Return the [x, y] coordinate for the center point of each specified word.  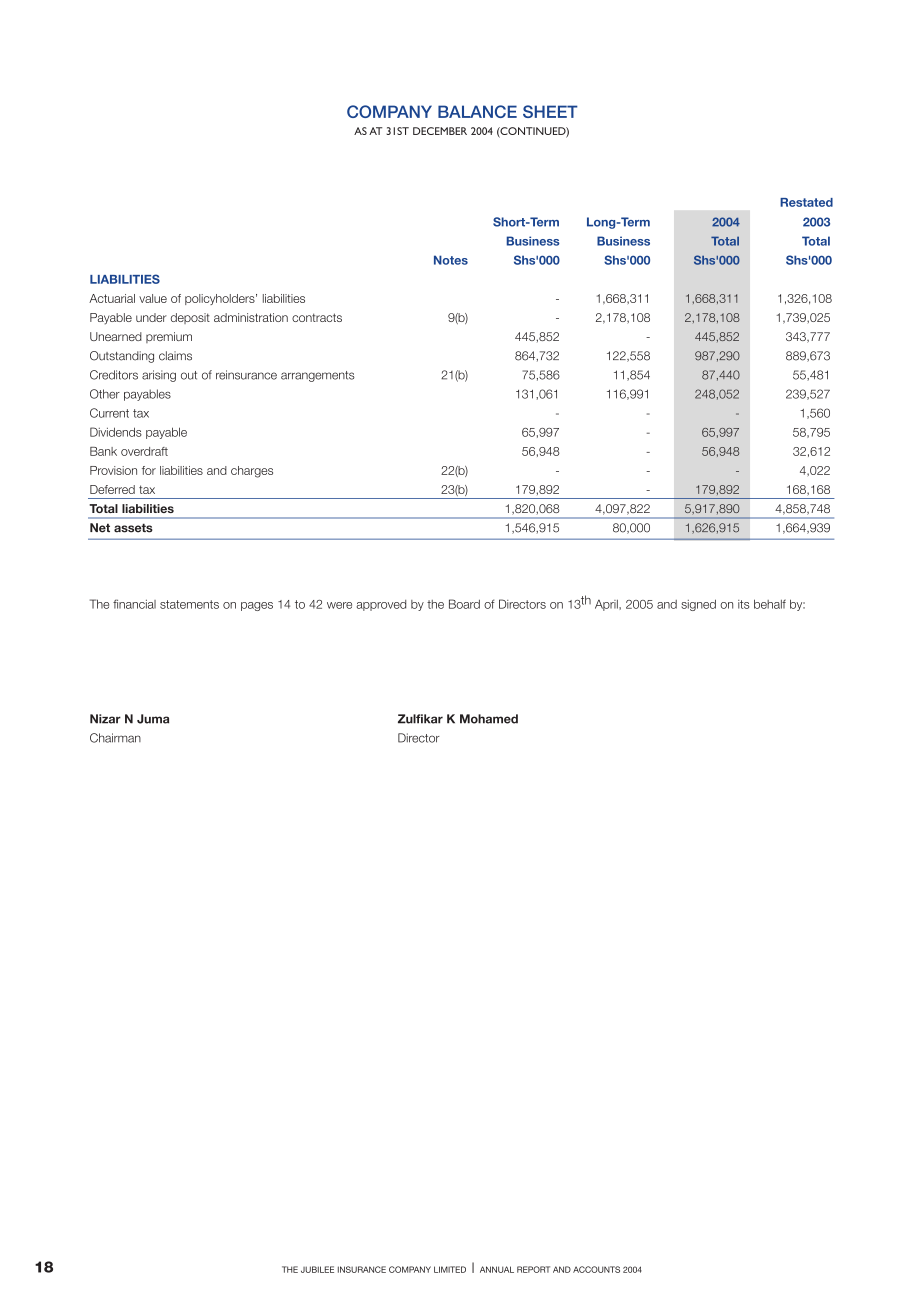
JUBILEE [317, 1269]
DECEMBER [440, 131]
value [153, 298]
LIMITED [450, 1269]
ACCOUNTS [596, 1269]
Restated [806, 202]
